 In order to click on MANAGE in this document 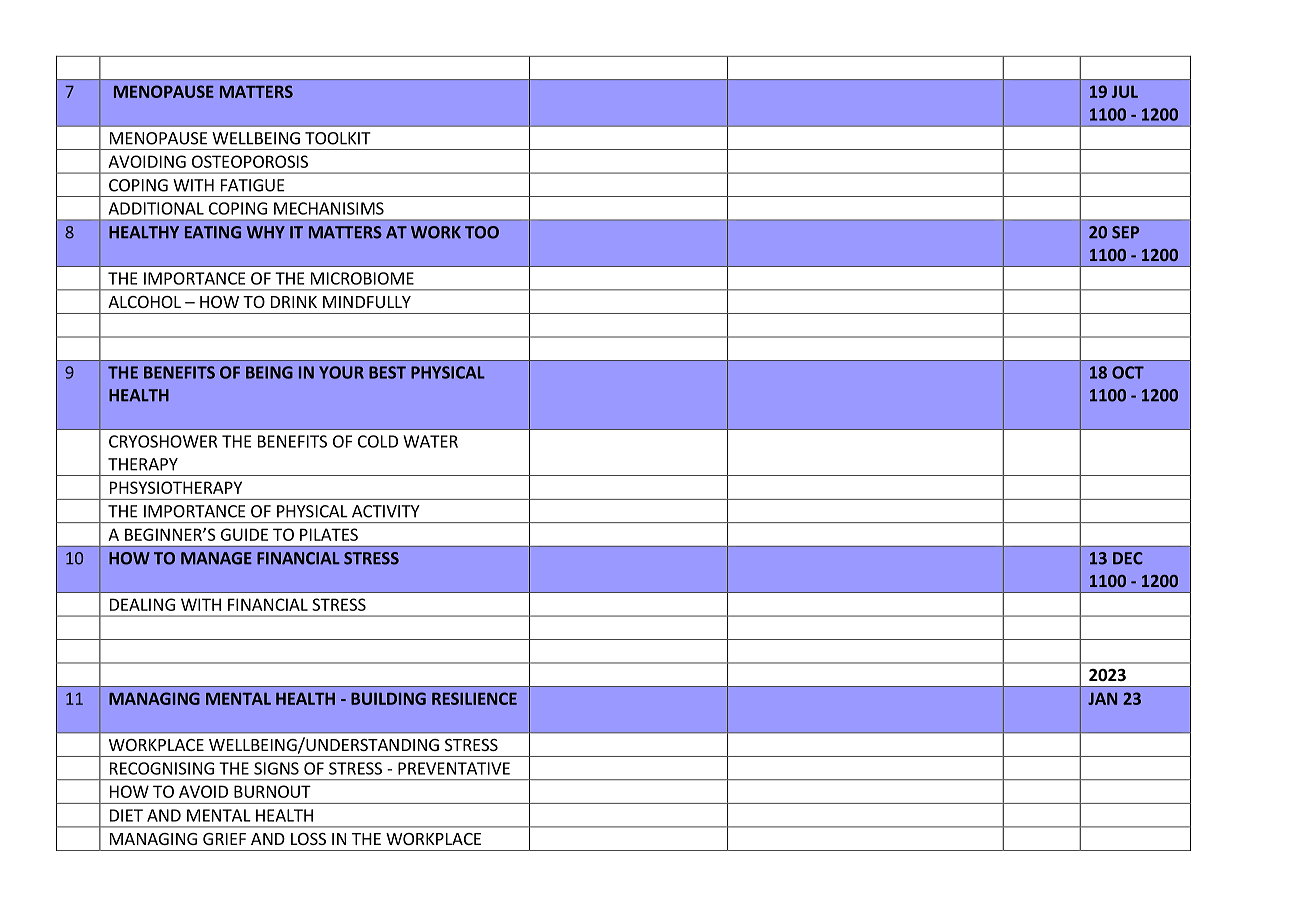, I will do `click(216, 558)`.
